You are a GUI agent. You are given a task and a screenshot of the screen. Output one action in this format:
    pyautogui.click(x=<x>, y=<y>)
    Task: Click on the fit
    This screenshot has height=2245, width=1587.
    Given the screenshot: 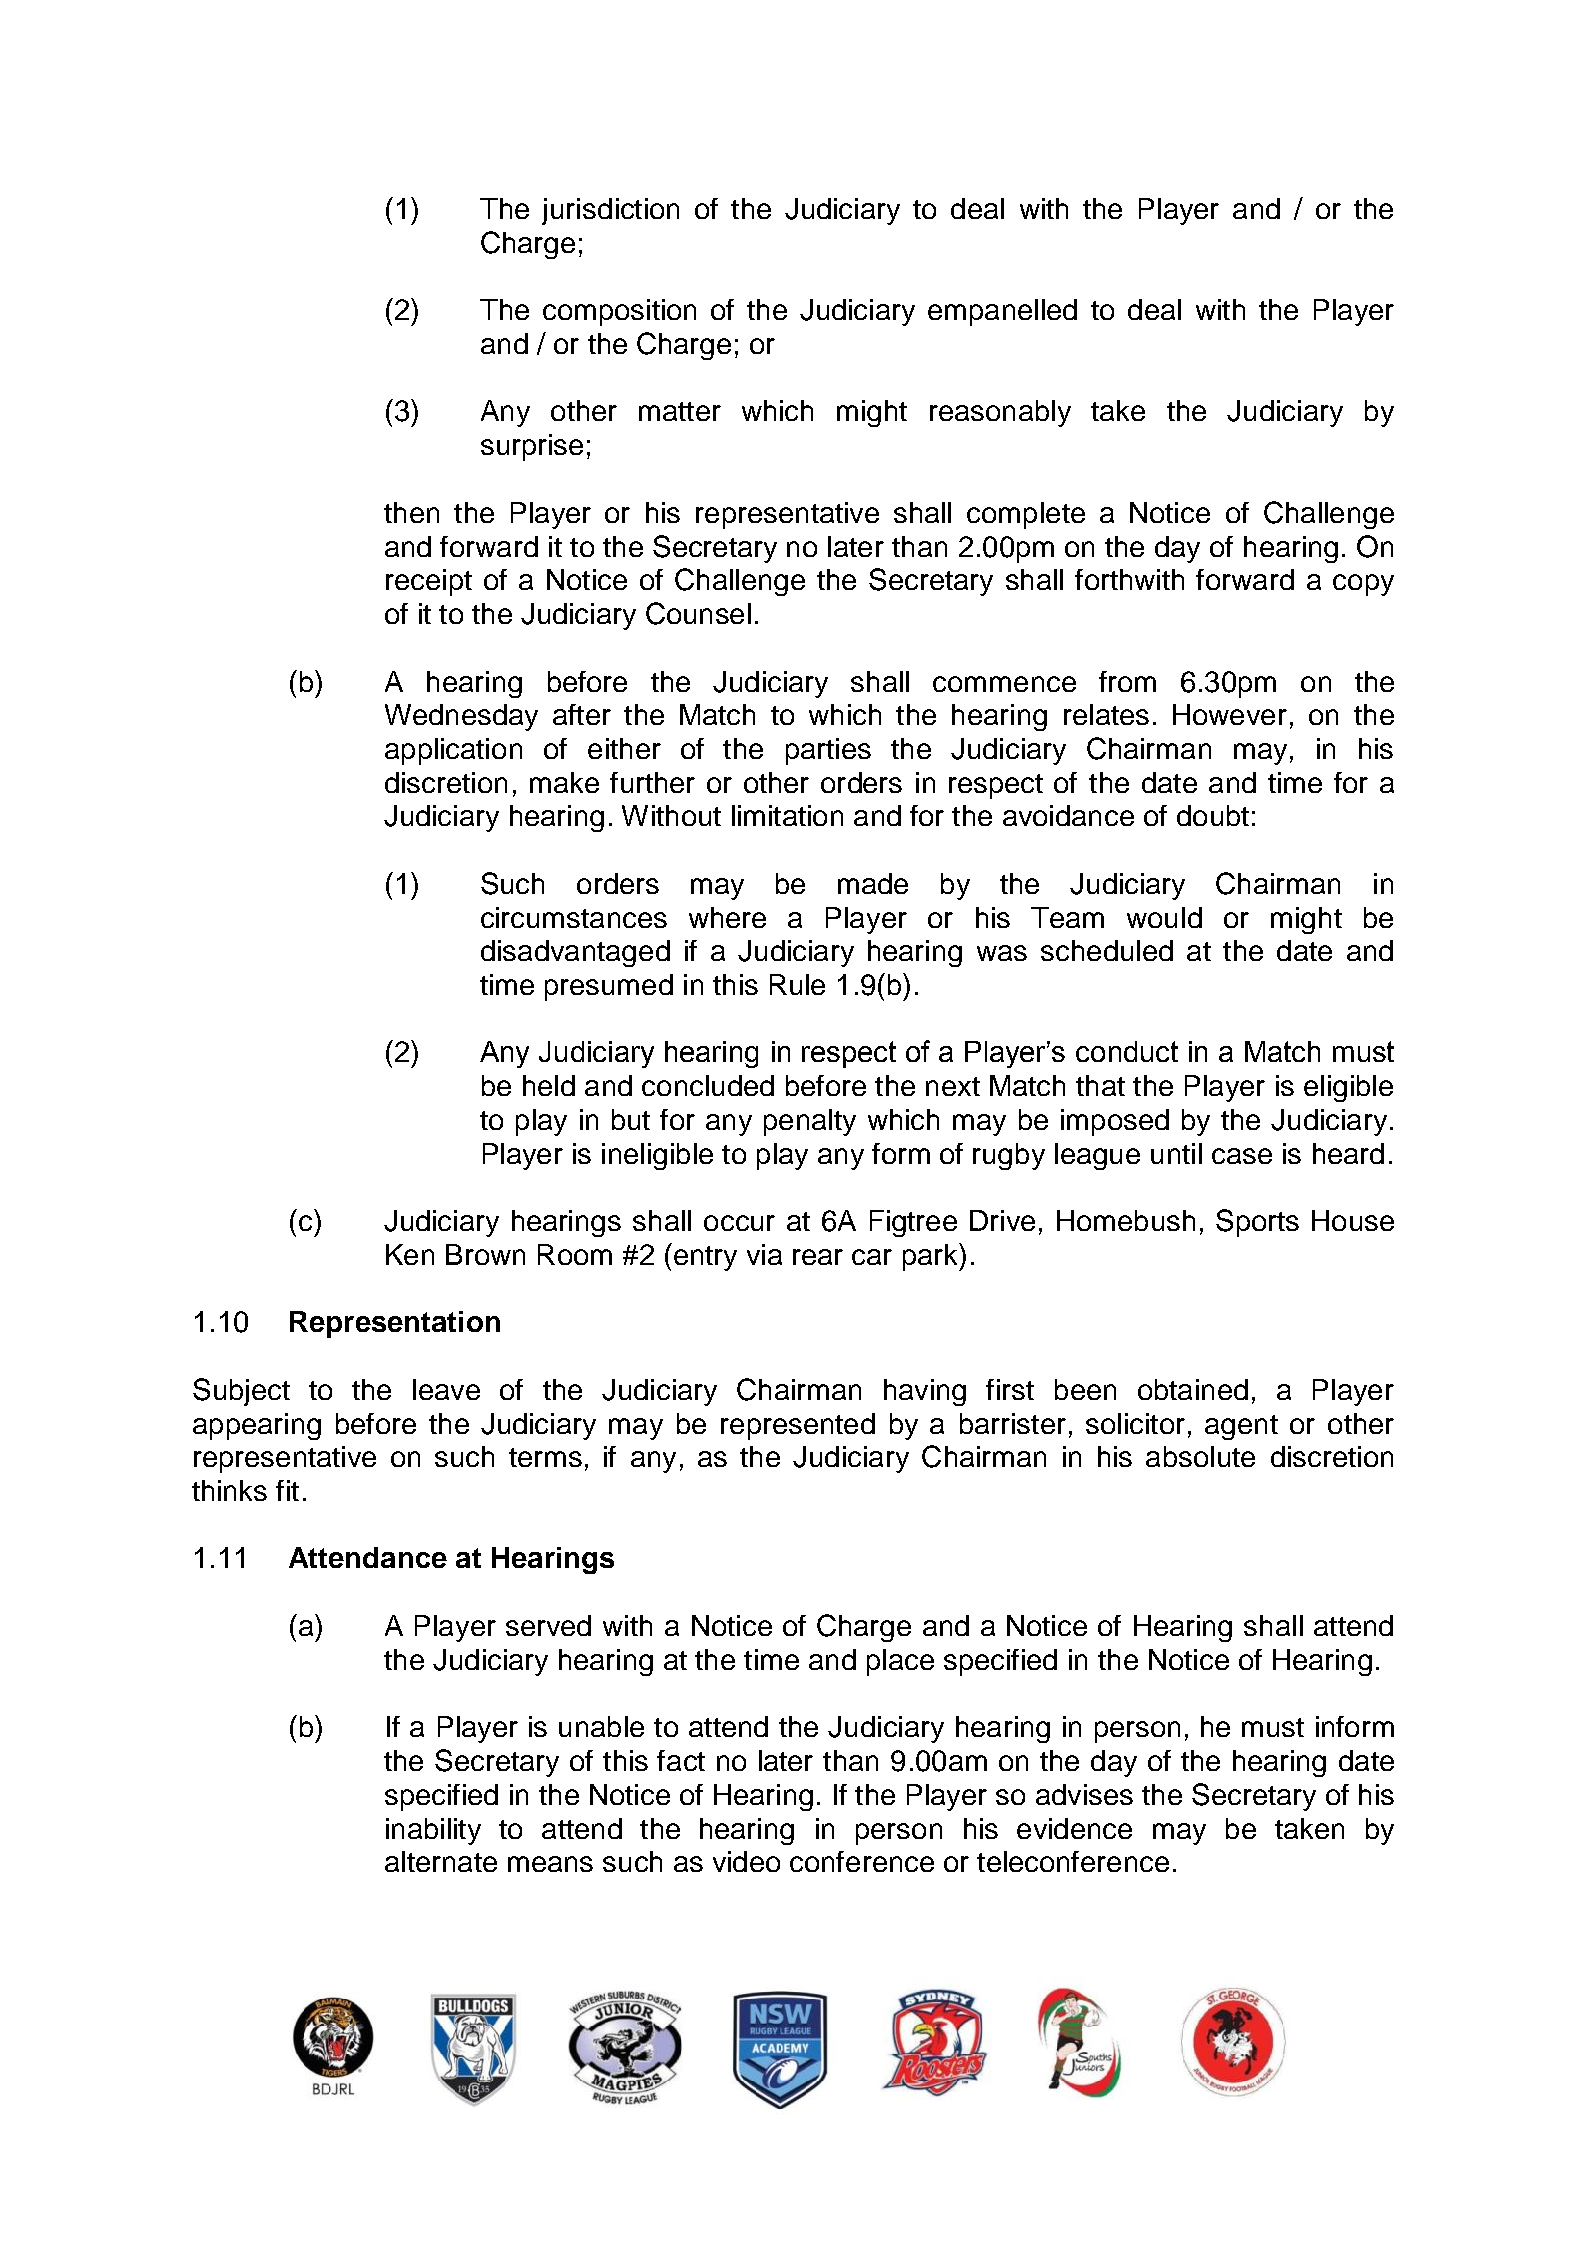 What is the action you would take?
    pyautogui.click(x=287, y=1490)
